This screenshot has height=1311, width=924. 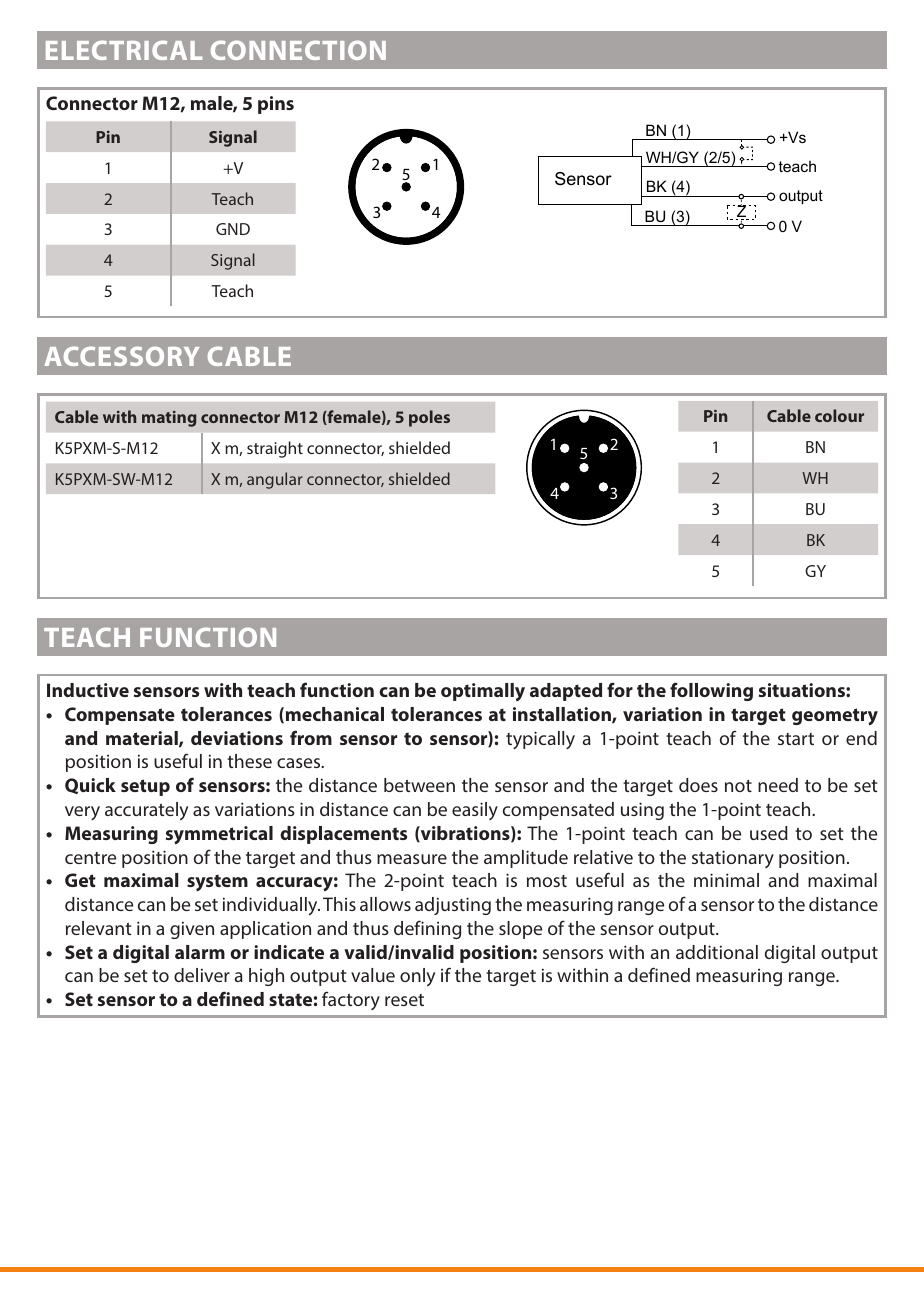 I want to click on ELECTRICAL, so click(x=124, y=50).
